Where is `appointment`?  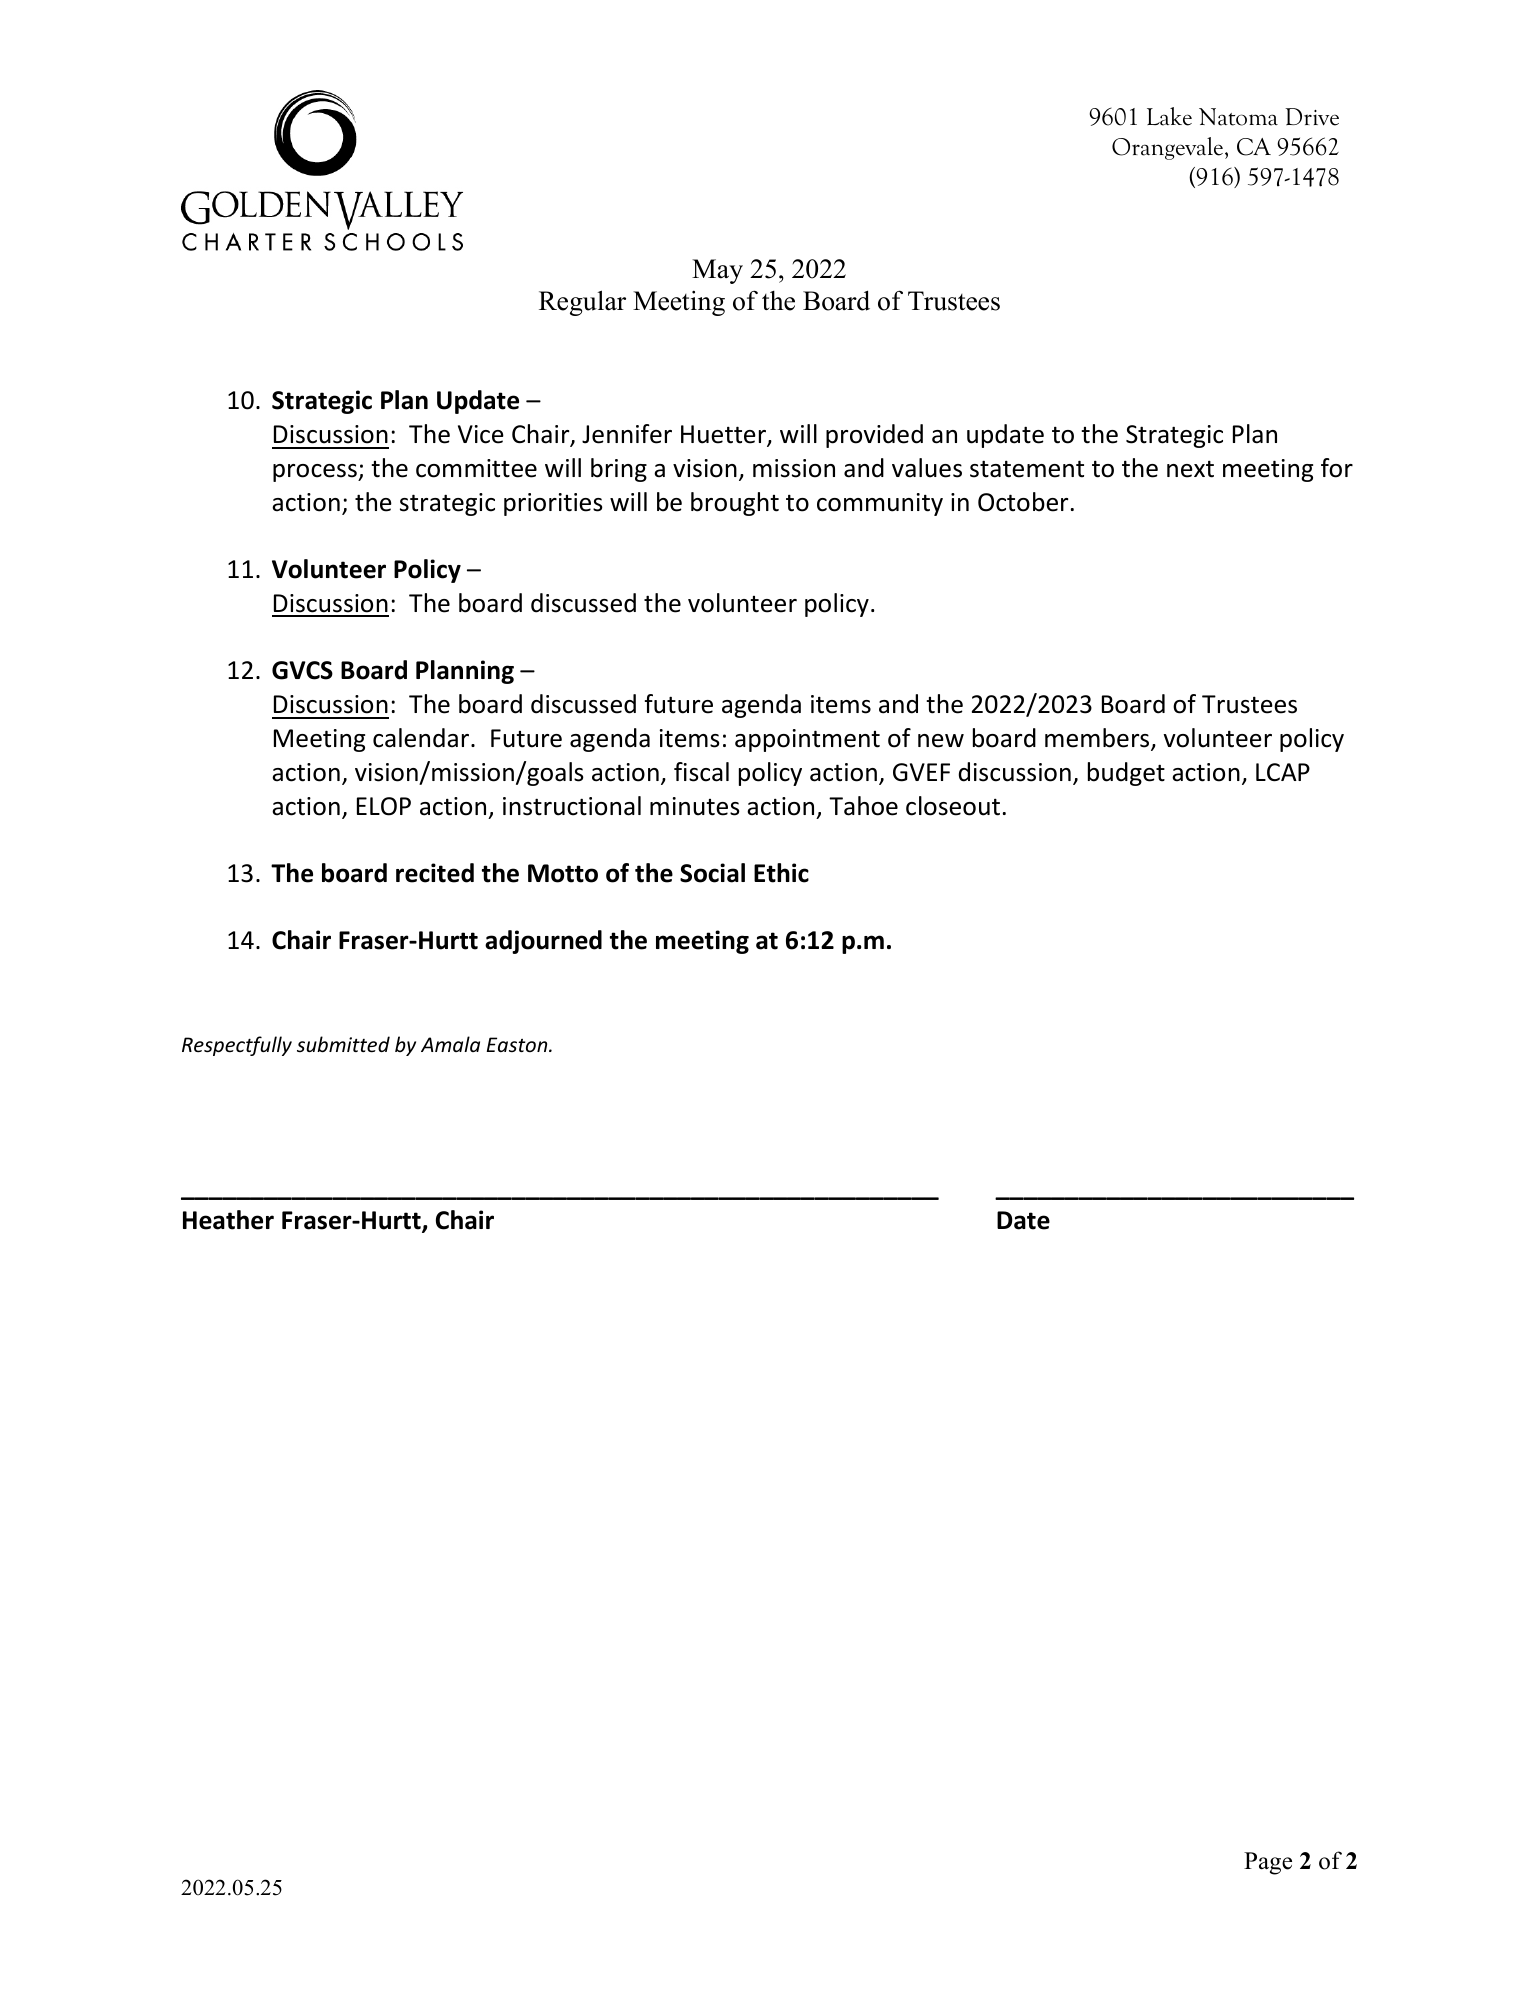 appointment is located at coordinates (807, 740).
